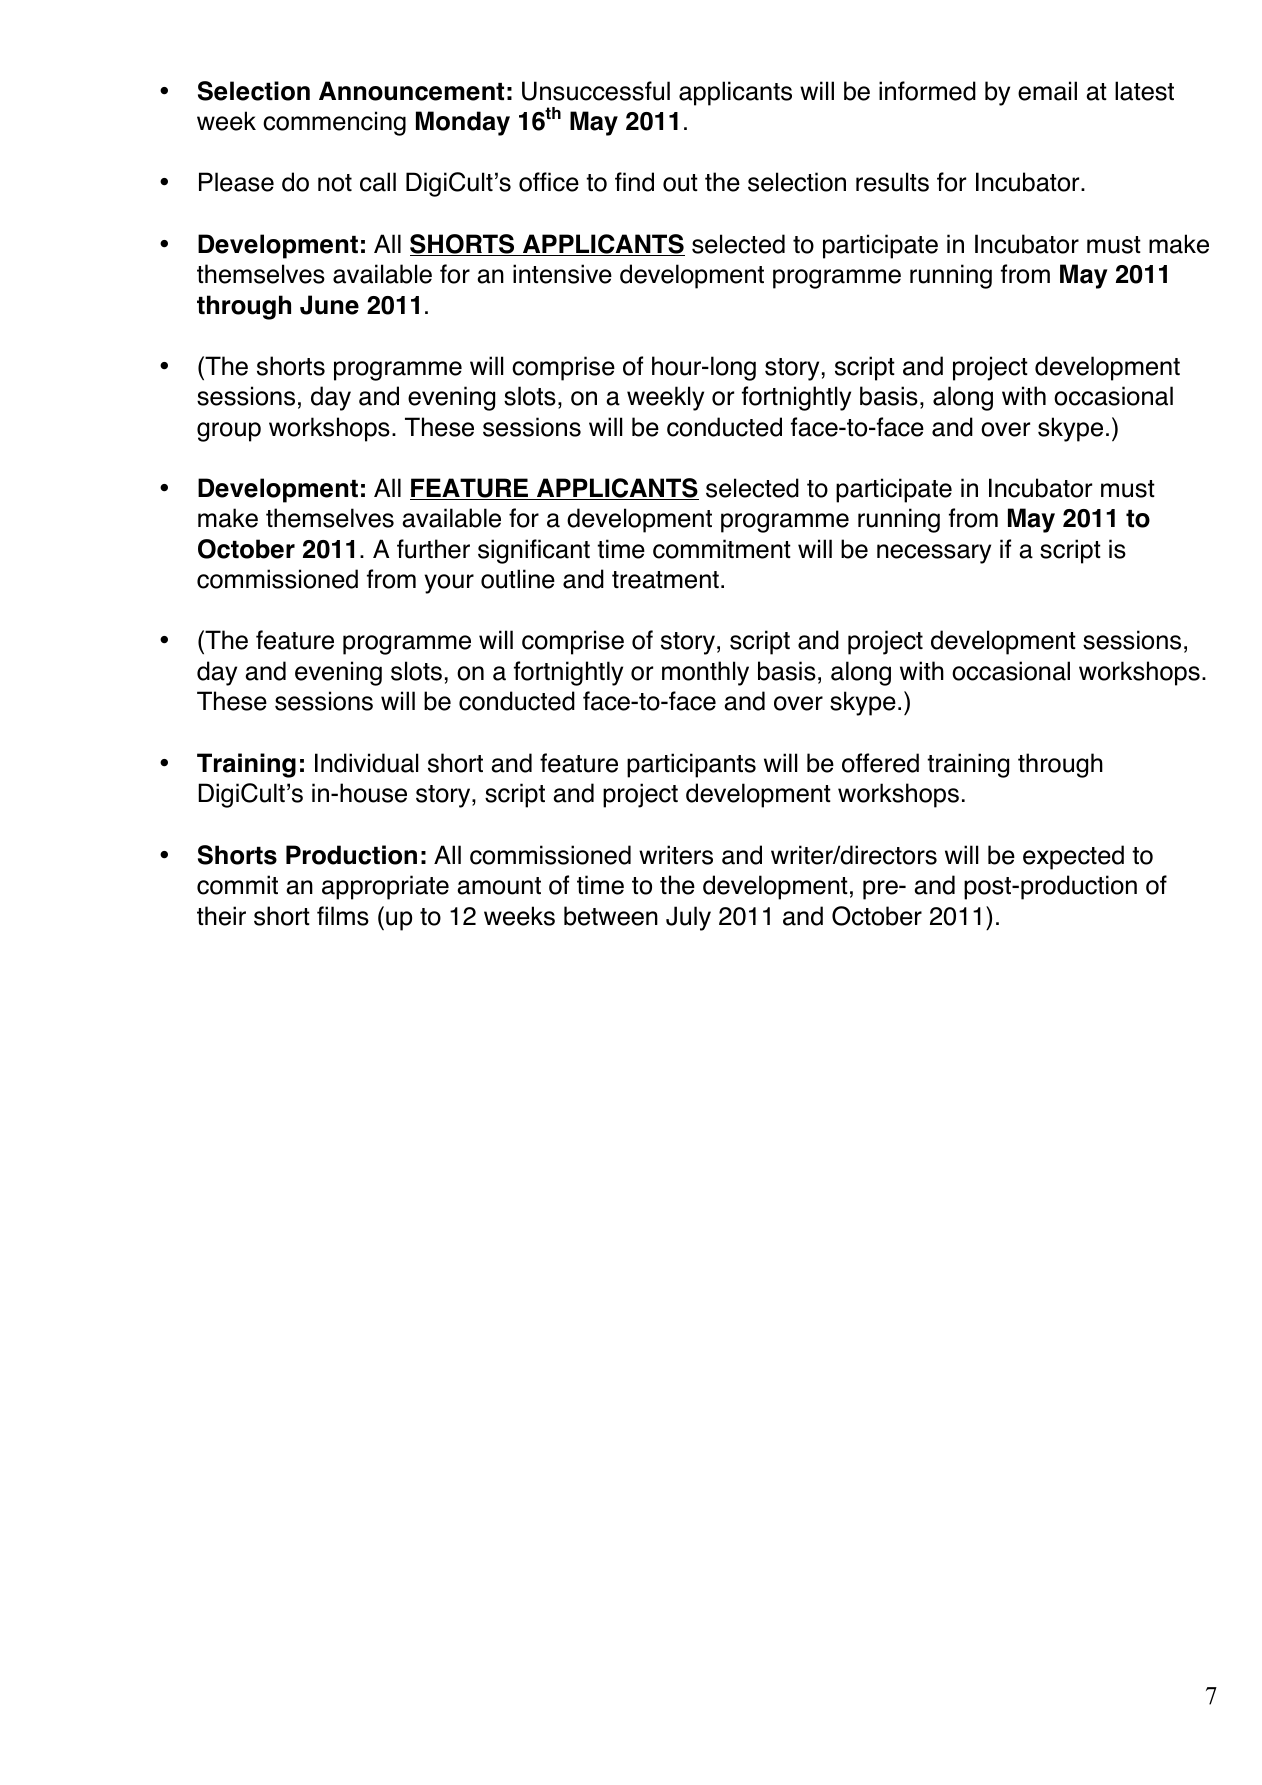 This screenshot has width=1262, height=1785. What do you see at coordinates (596, 91) in the screenshot?
I see `Unsuccessful` at bounding box center [596, 91].
